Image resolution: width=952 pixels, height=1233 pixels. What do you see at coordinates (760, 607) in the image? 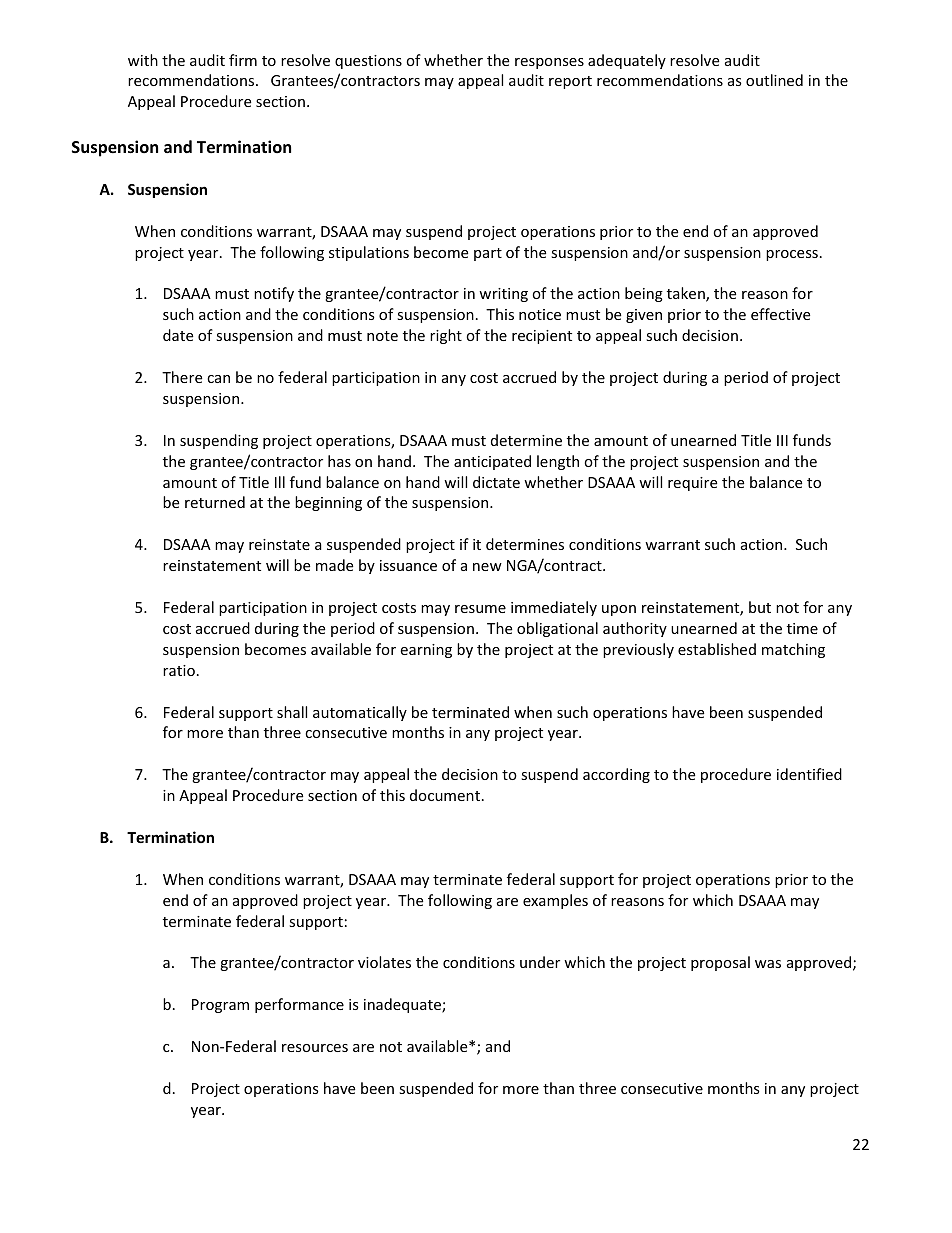
I see `but` at bounding box center [760, 607].
